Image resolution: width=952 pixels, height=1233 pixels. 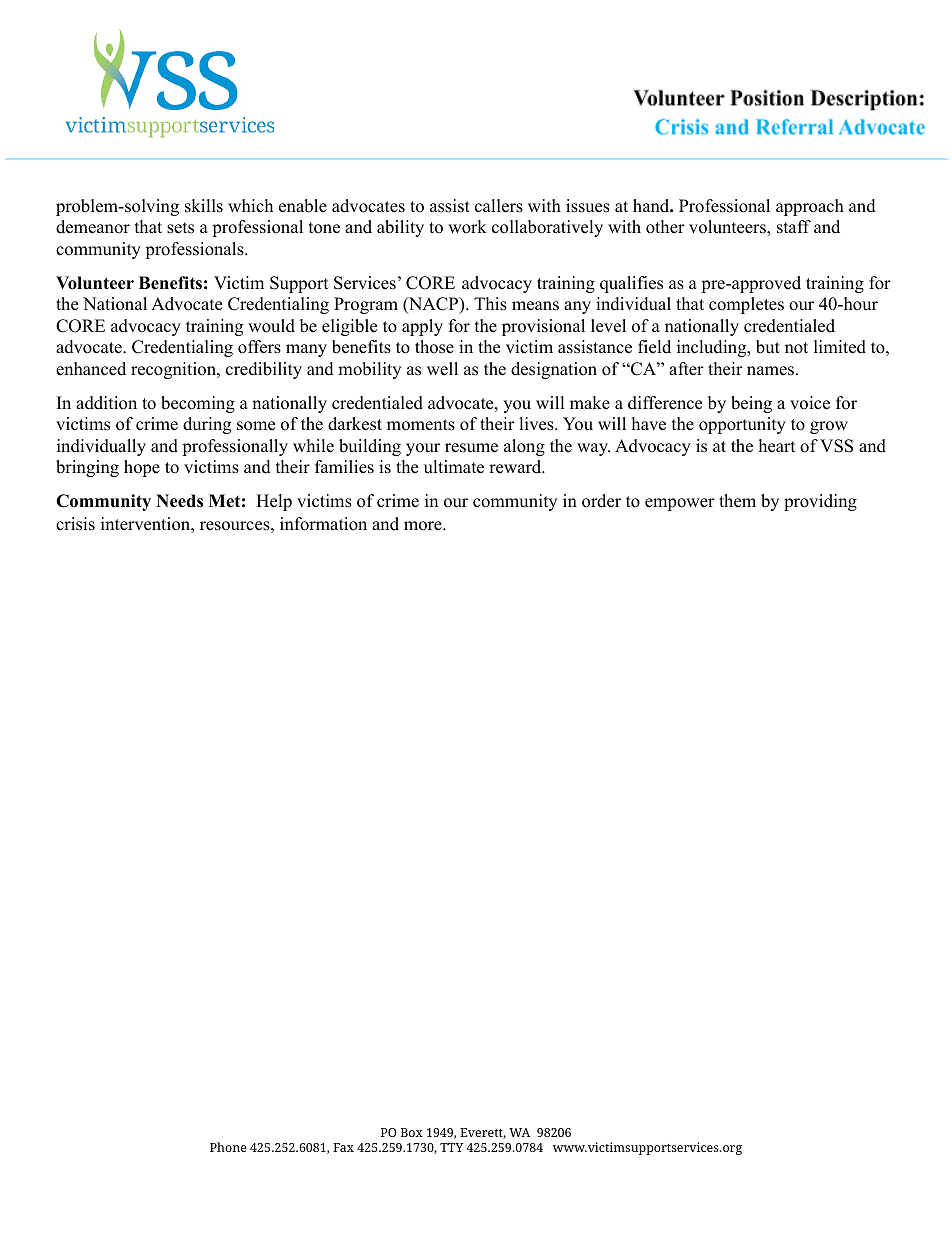 What do you see at coordinates (75, 524) in the document?
I see `crisis` at bounding box center [75, 524].
